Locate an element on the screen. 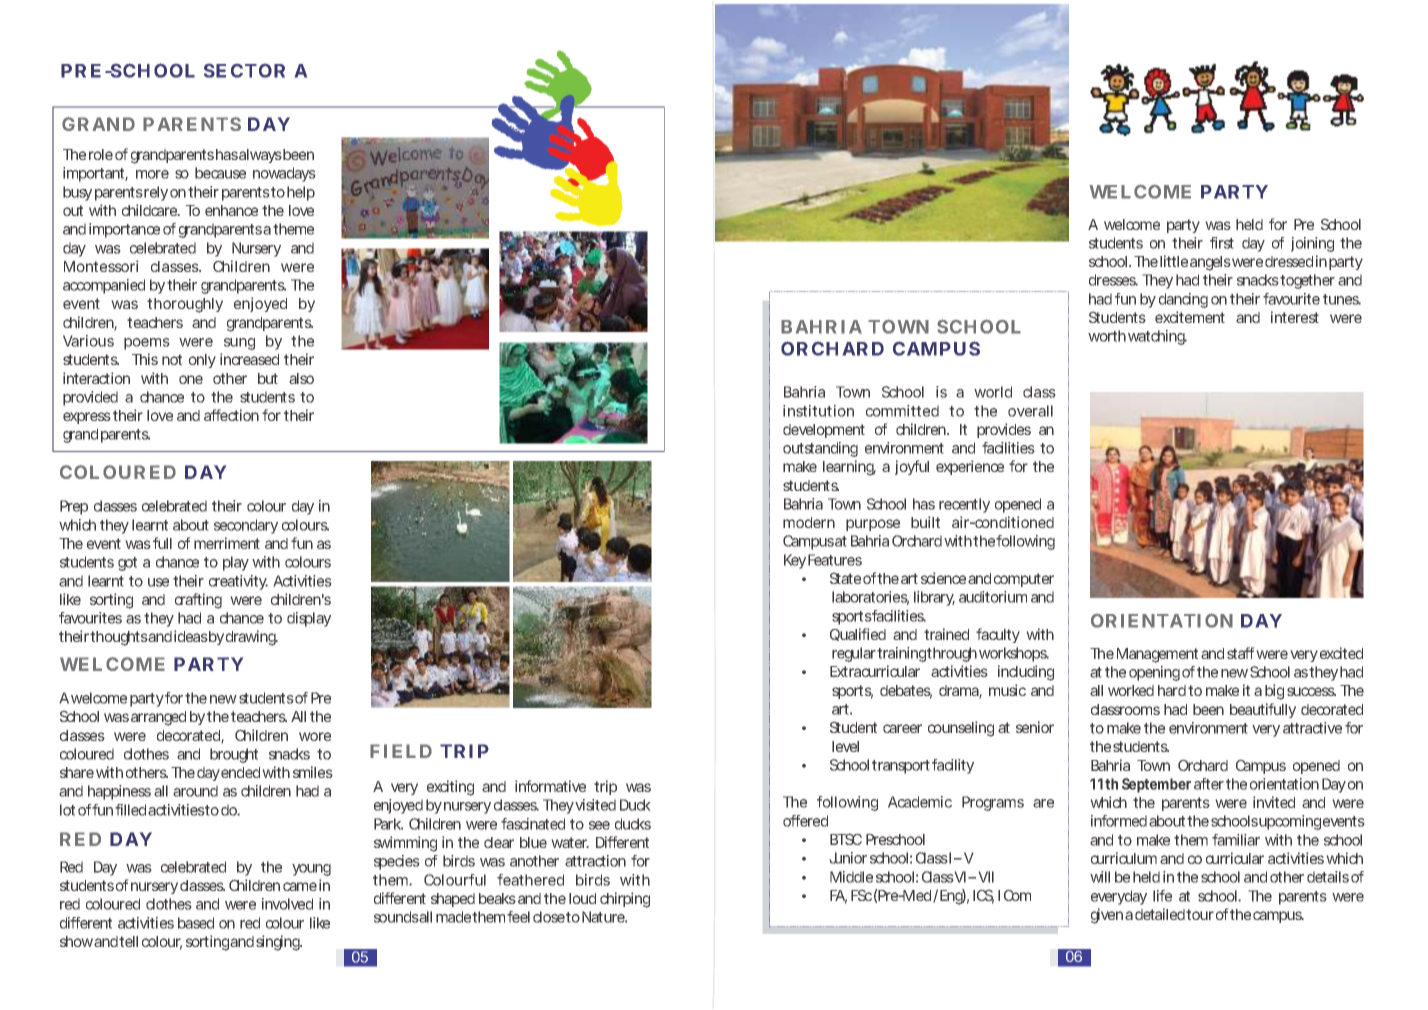 The height and width of the screenshot is (1010, 1428). level is located at coordinates (845, 746).
